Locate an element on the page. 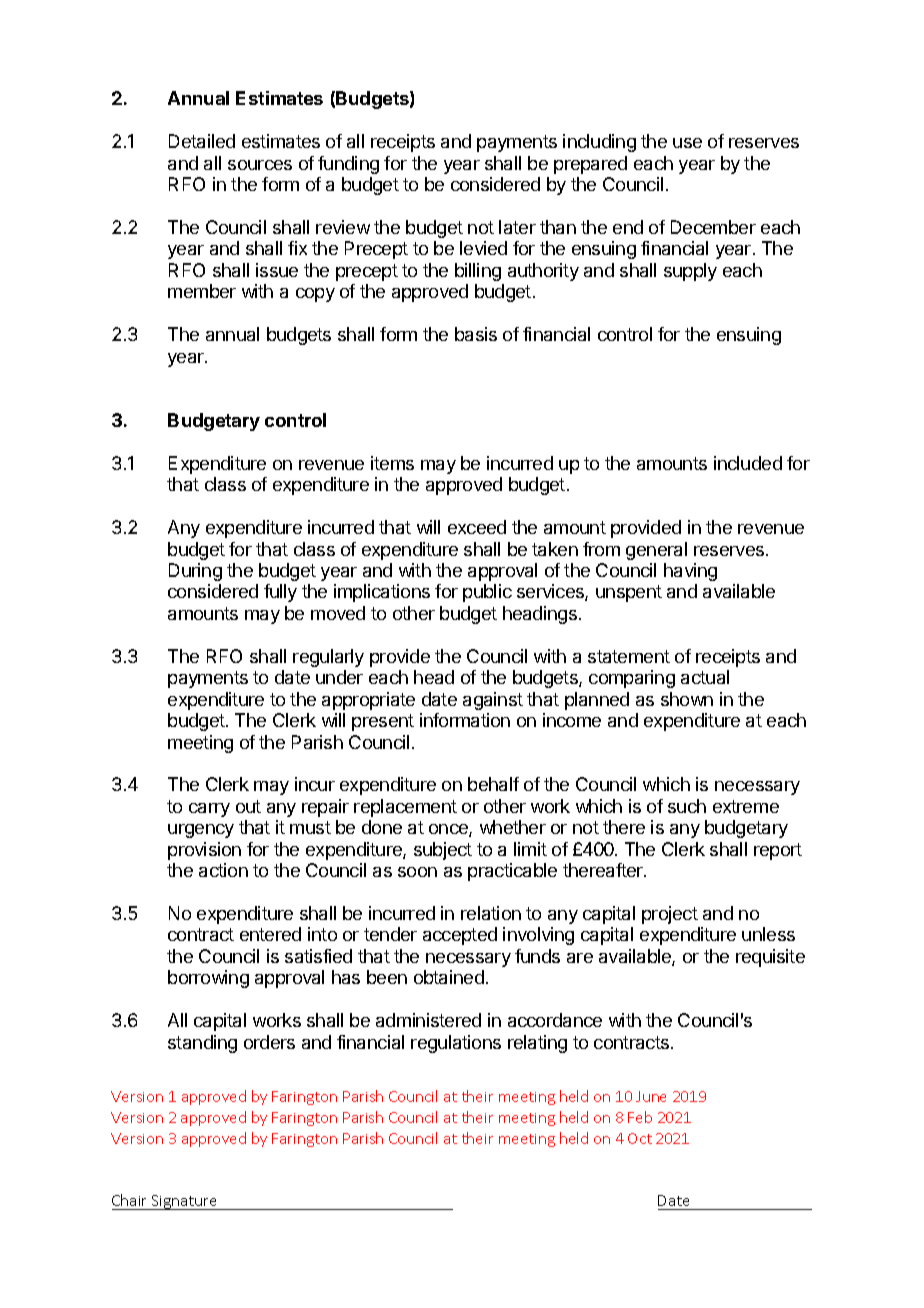 The height and width of the document is (1308, 924). exceed is located at coordinates (477, 527).
